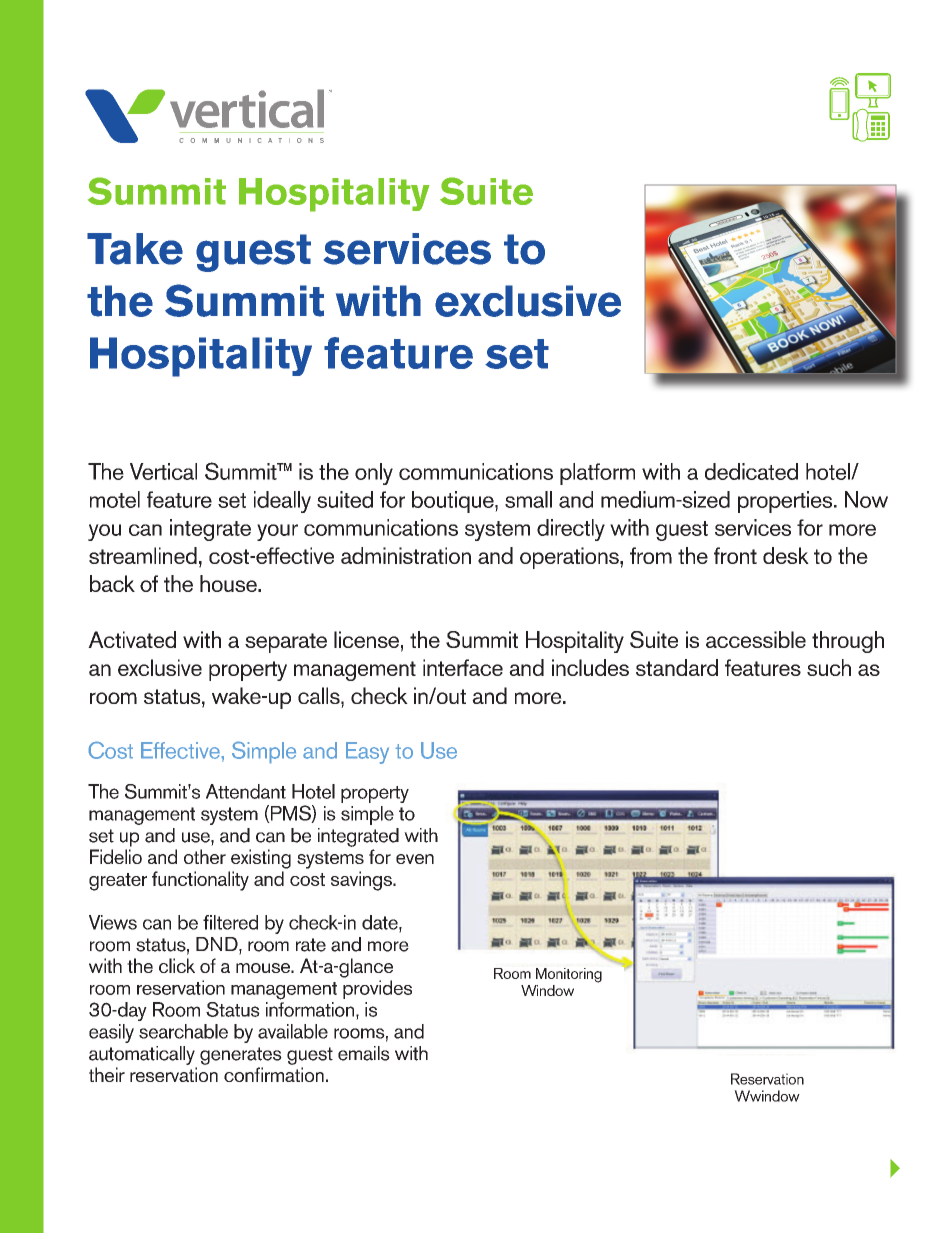  I want to click on small, so click(528, 499).
